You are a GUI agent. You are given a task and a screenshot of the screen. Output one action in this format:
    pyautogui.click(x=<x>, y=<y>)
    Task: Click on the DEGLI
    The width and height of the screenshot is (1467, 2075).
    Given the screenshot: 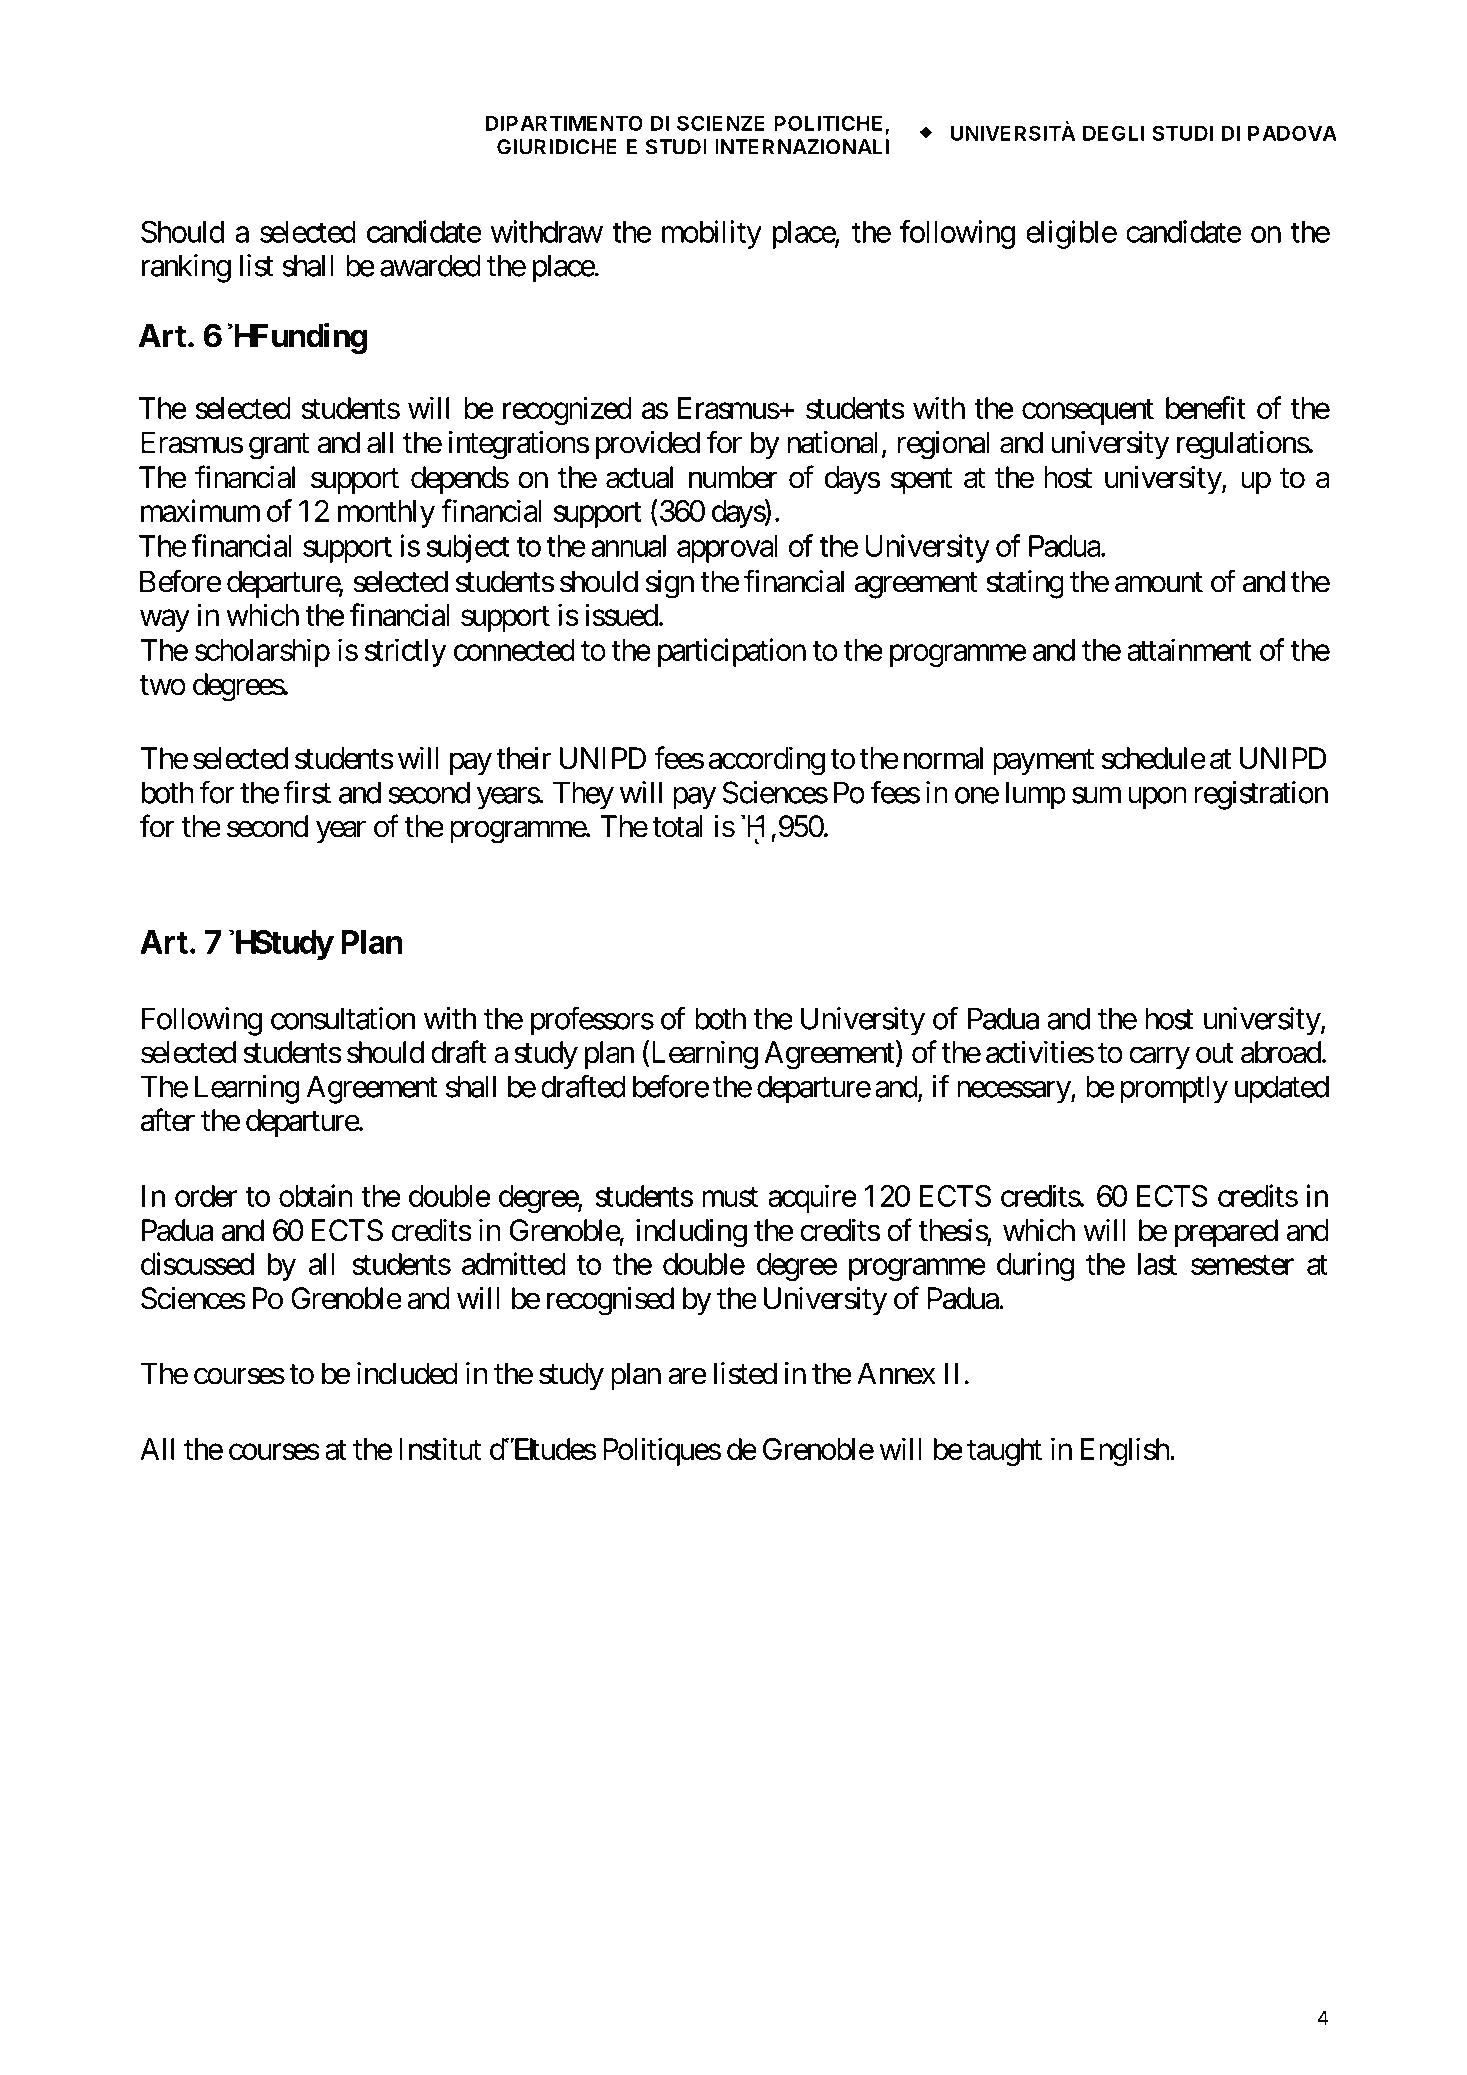 What is the action you would take?
    pyautogui.click(x=1114, y=133)
